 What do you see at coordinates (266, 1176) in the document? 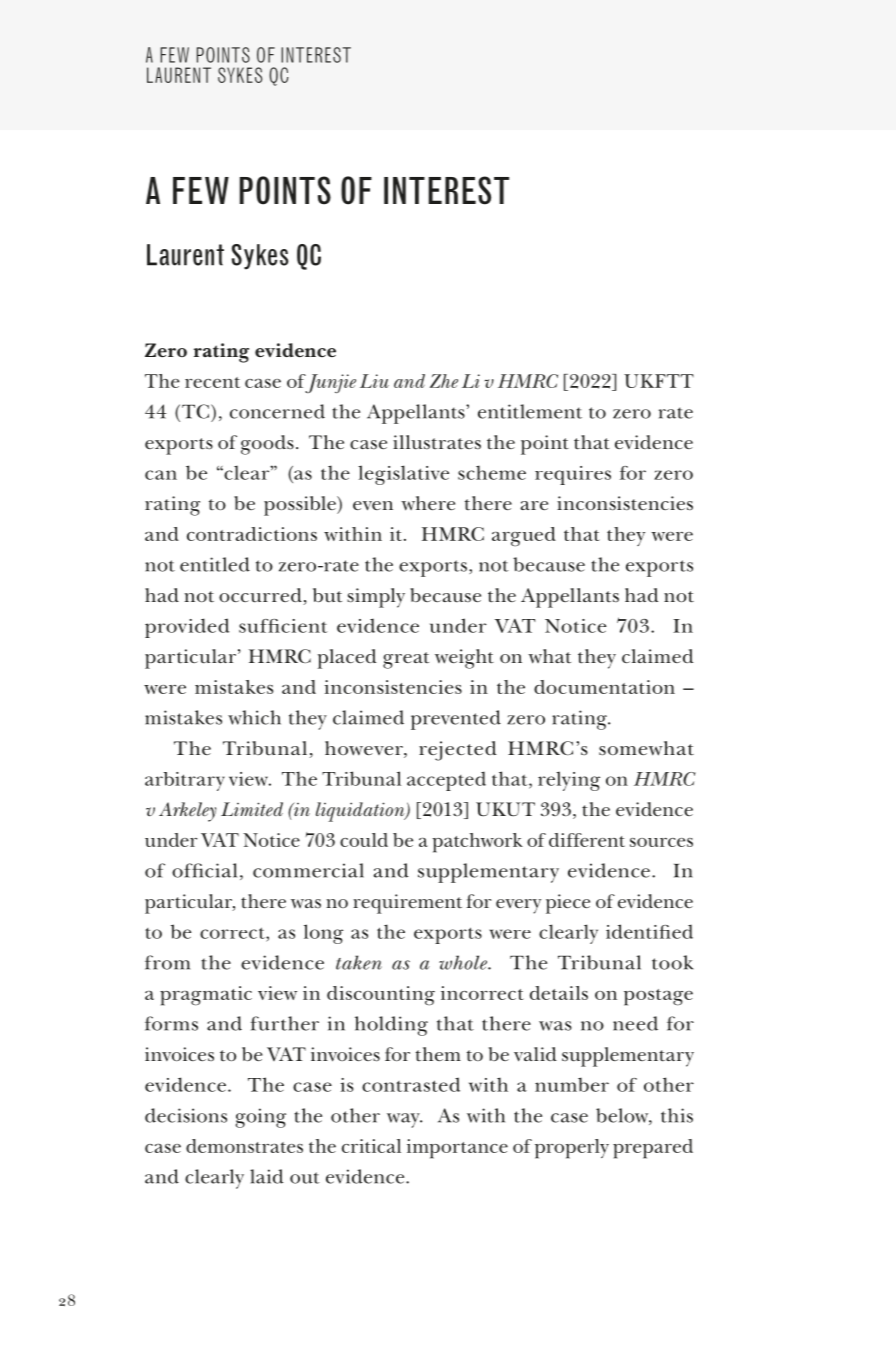
I see `laid` at bounding box center [266, 1176].
